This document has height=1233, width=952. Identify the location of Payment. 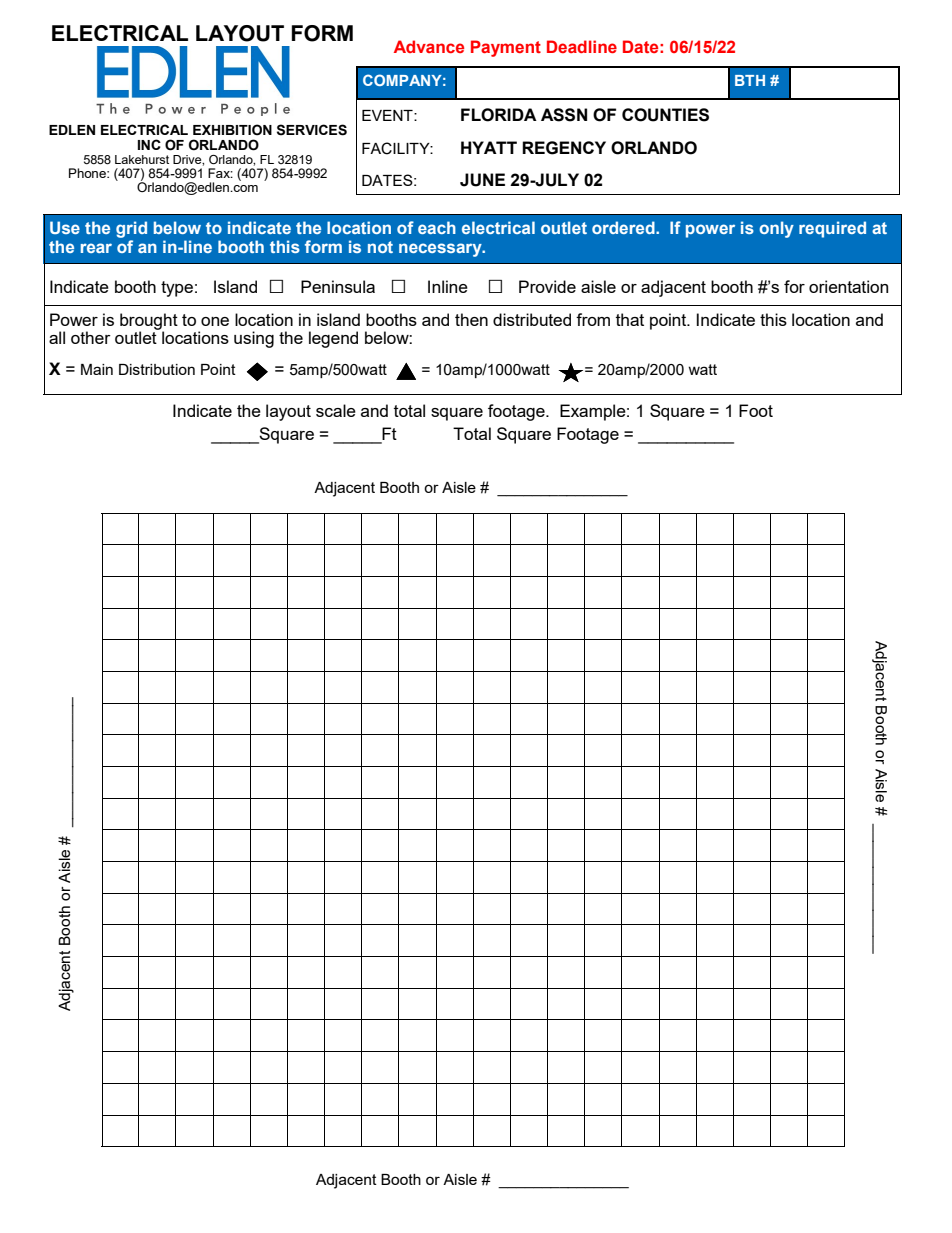
(506, 48).
